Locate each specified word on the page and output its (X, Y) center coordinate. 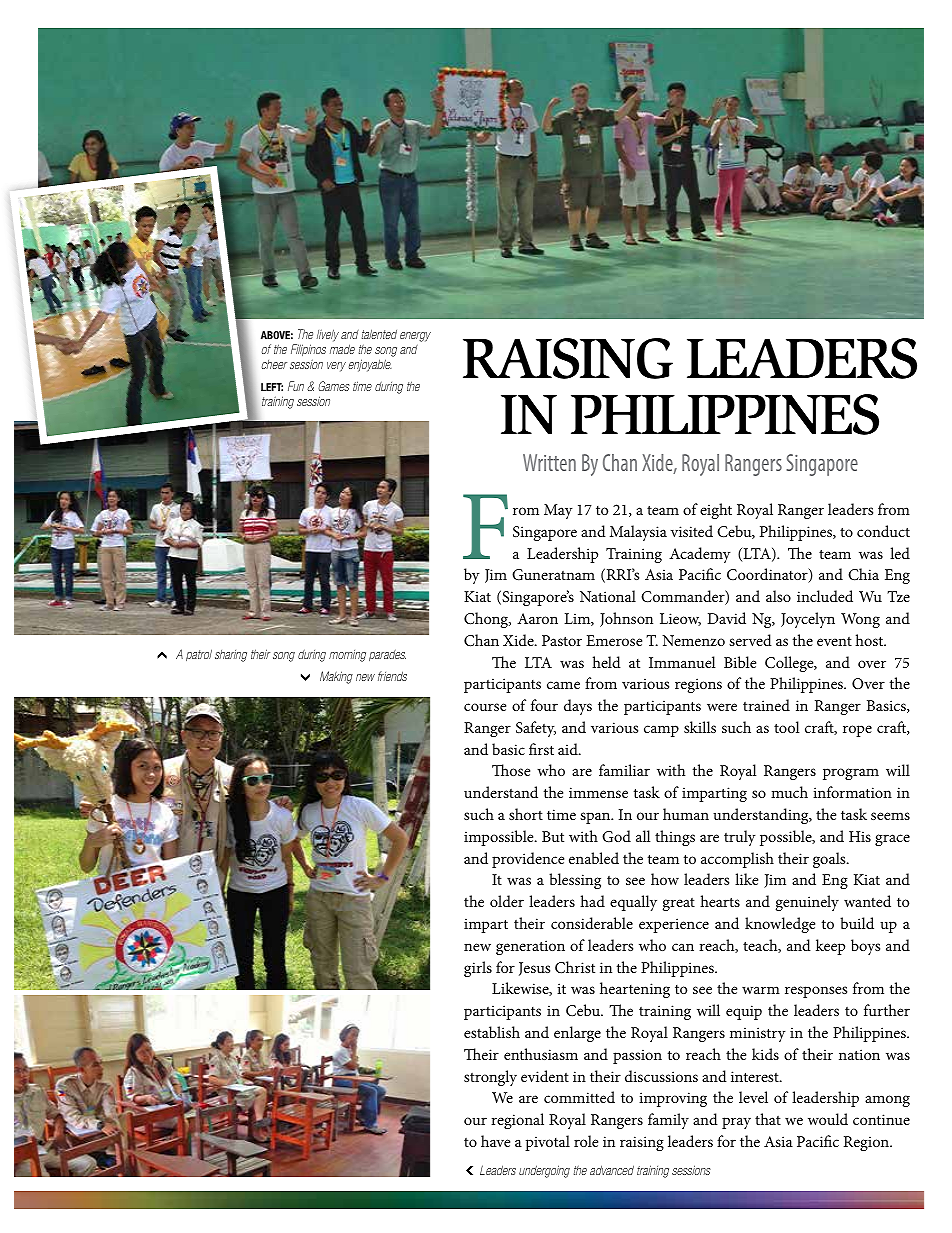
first (541, 749)
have (495, 1141)
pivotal (547, 1143)
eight (716, 511)
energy (415, 337)
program (851, 774)
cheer (274, 364)
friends (392, 676)
